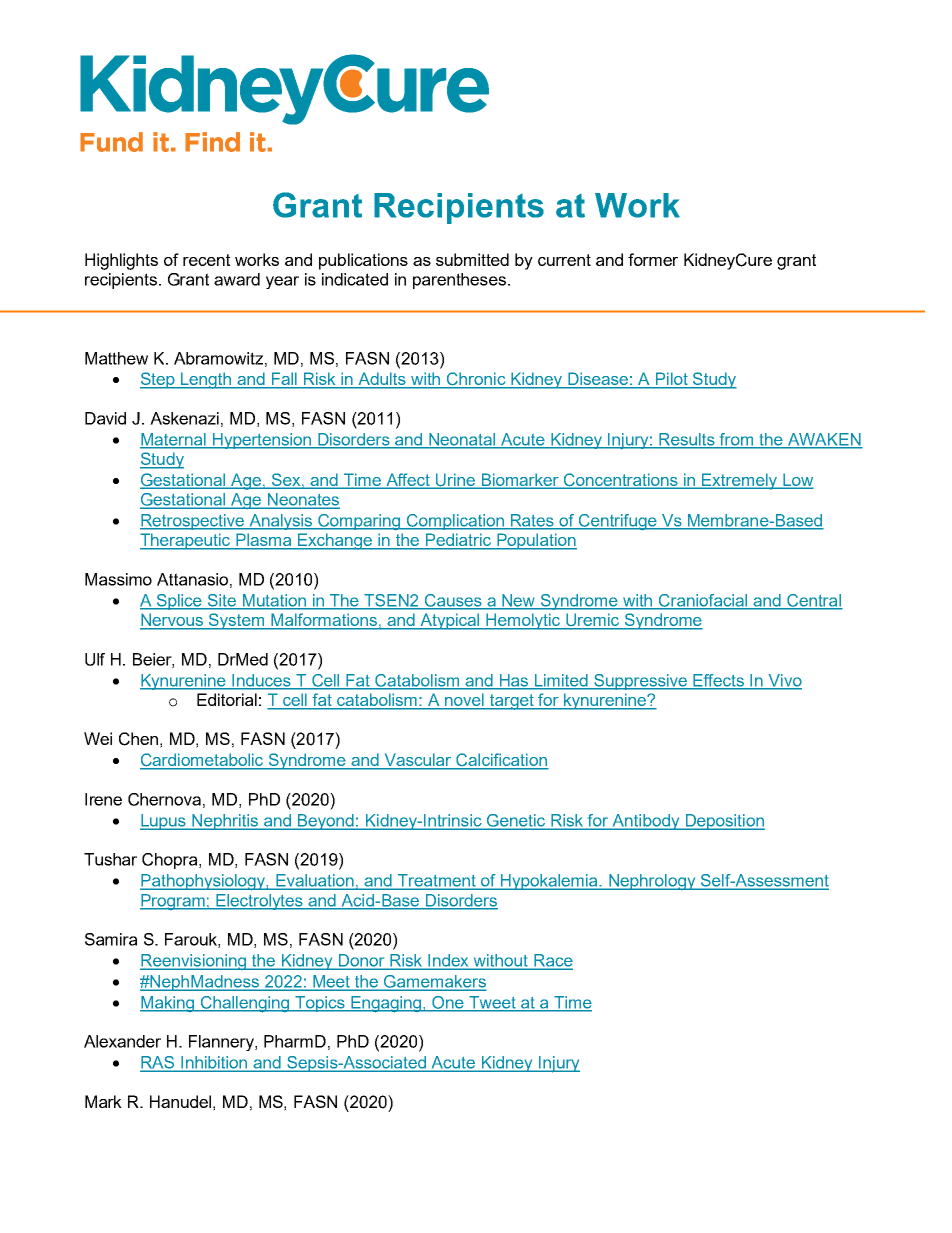  Describe the element at coordinates (158, 1063) in the page. I see `RAS` at that location.
